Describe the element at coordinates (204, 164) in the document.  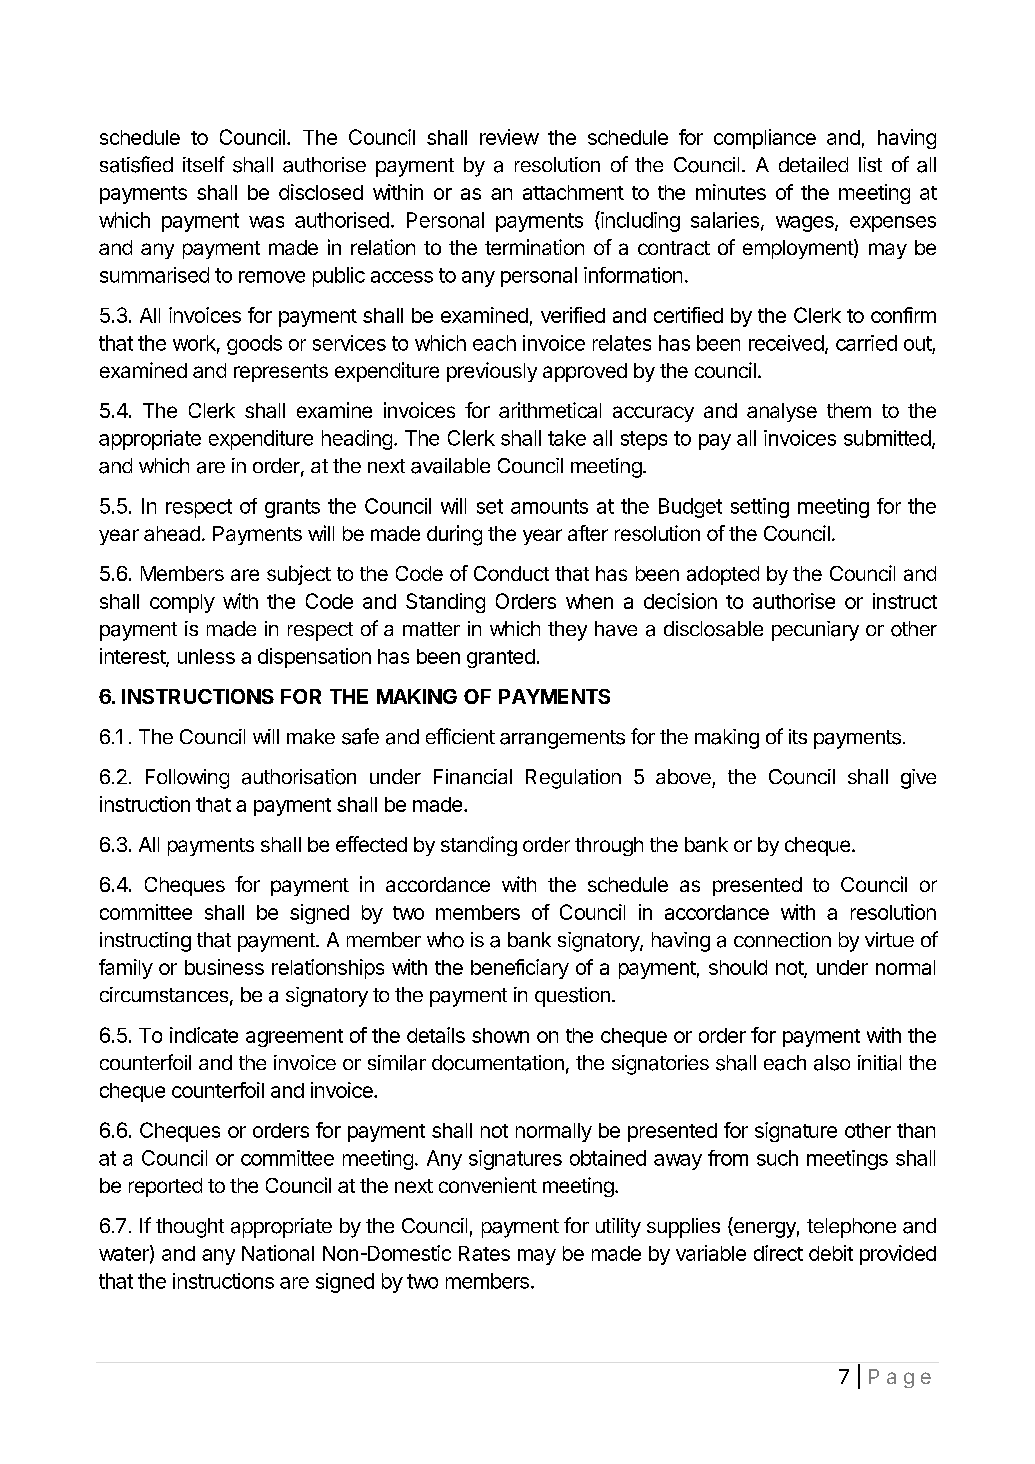
I see `itself` at that location.
